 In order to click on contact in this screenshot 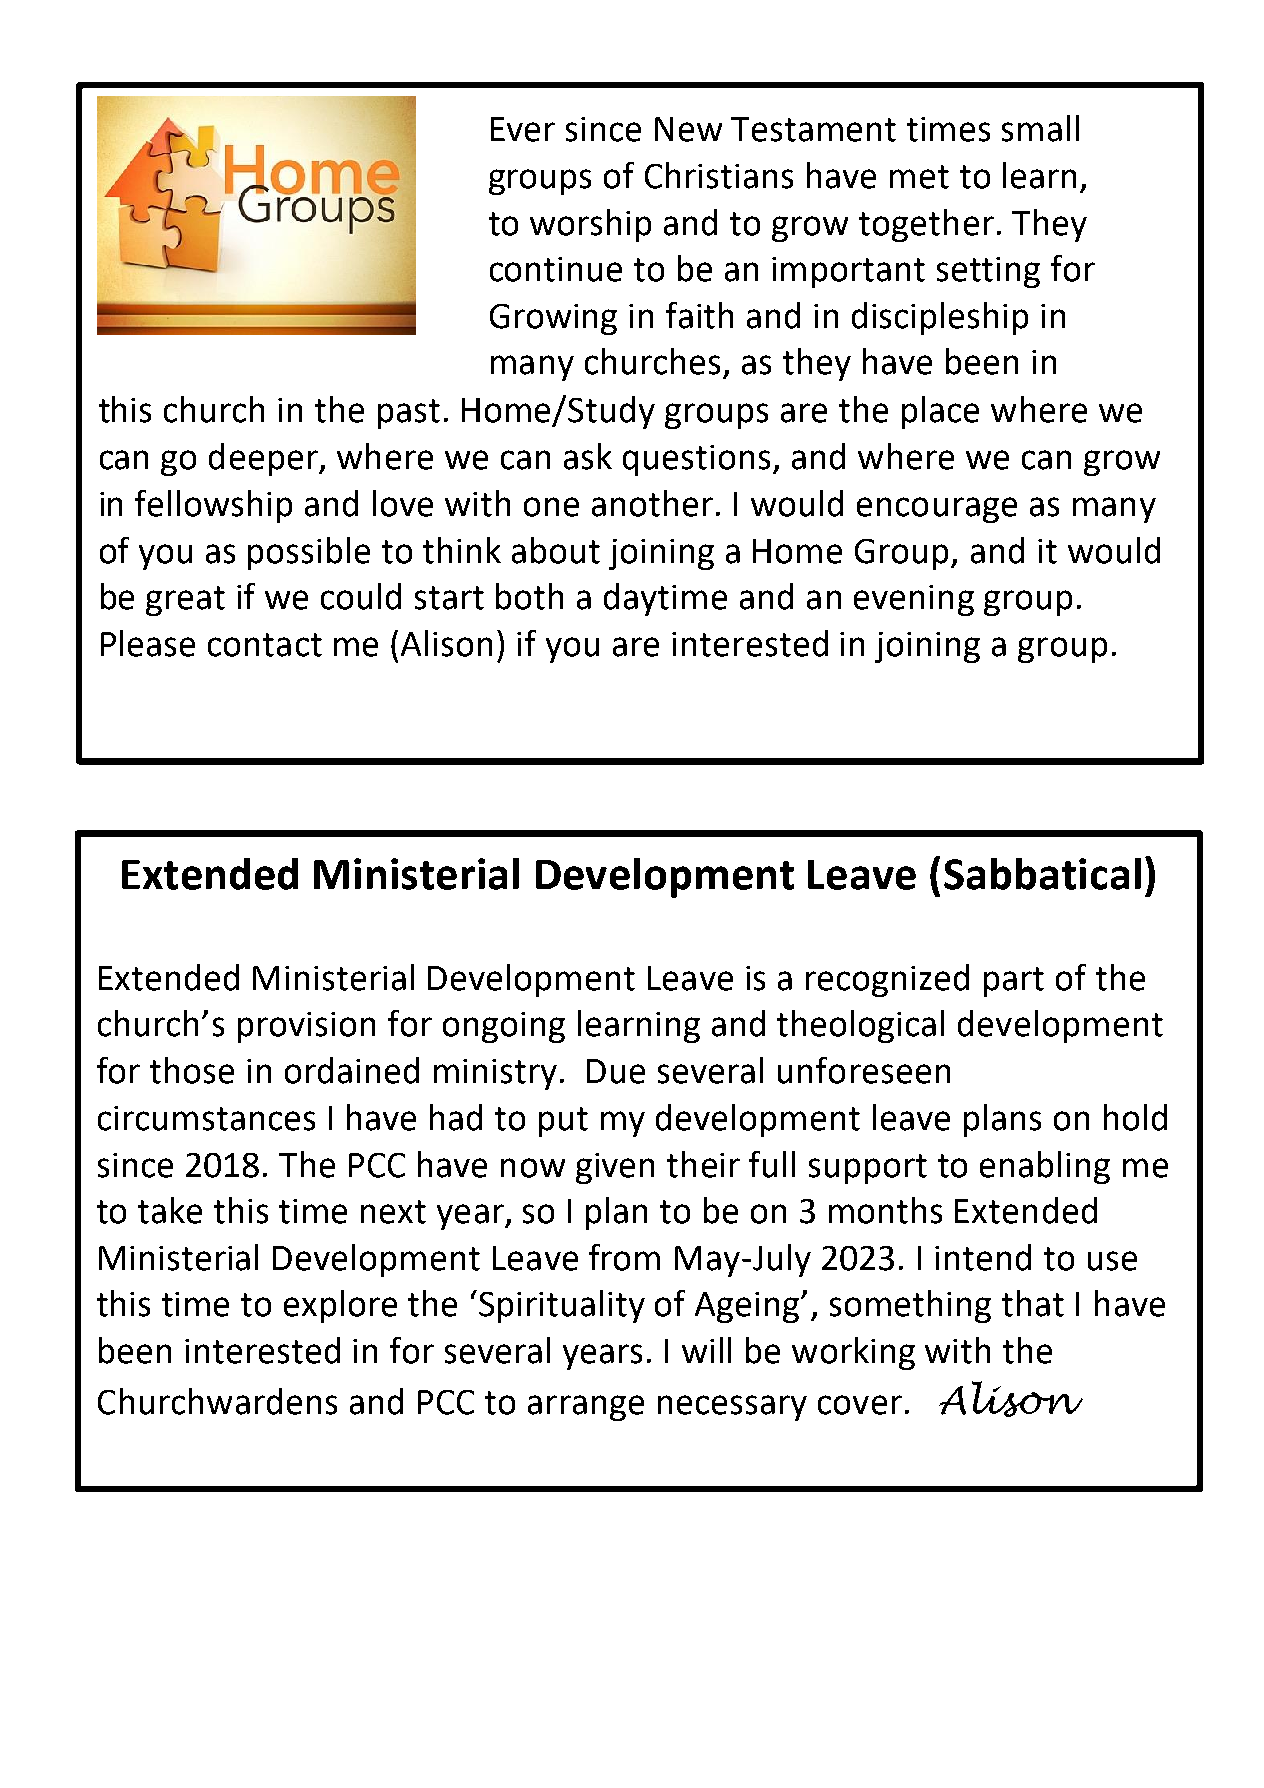, I will do `click(265, 645)`.
